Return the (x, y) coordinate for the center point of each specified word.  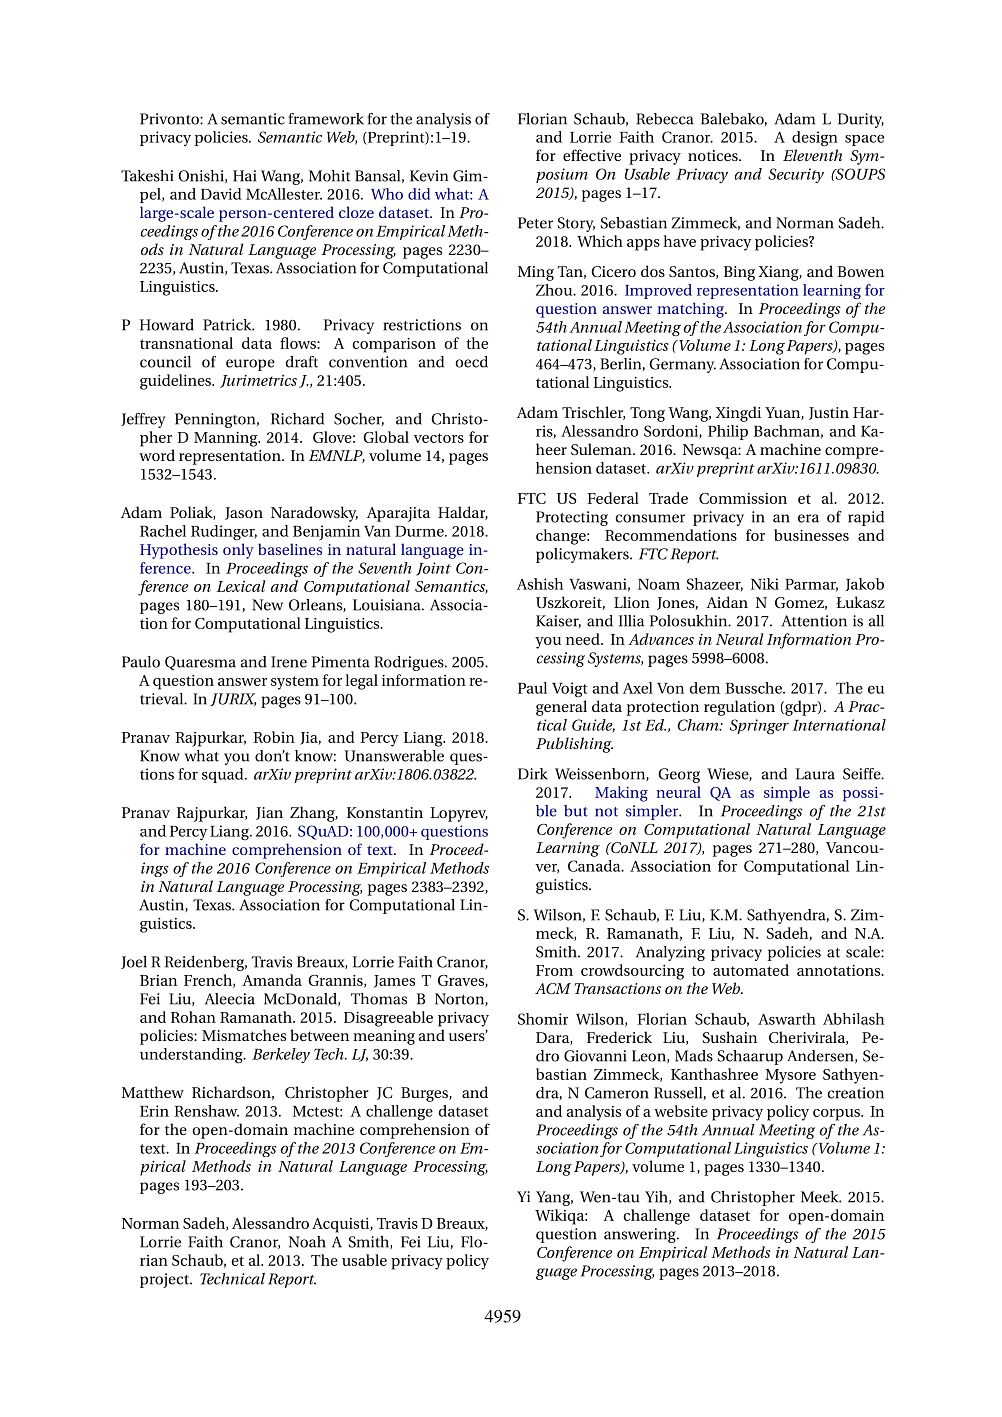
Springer (759, 727)
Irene (289, 662)
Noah (307, 1242)
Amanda (272, 980)
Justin (829, 413)
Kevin (429, 176)
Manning (227, 439)
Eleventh (812, 155)
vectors (439, 438)
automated (751, 970)
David (221, 194)
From (554, 970)
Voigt (569, 690)
